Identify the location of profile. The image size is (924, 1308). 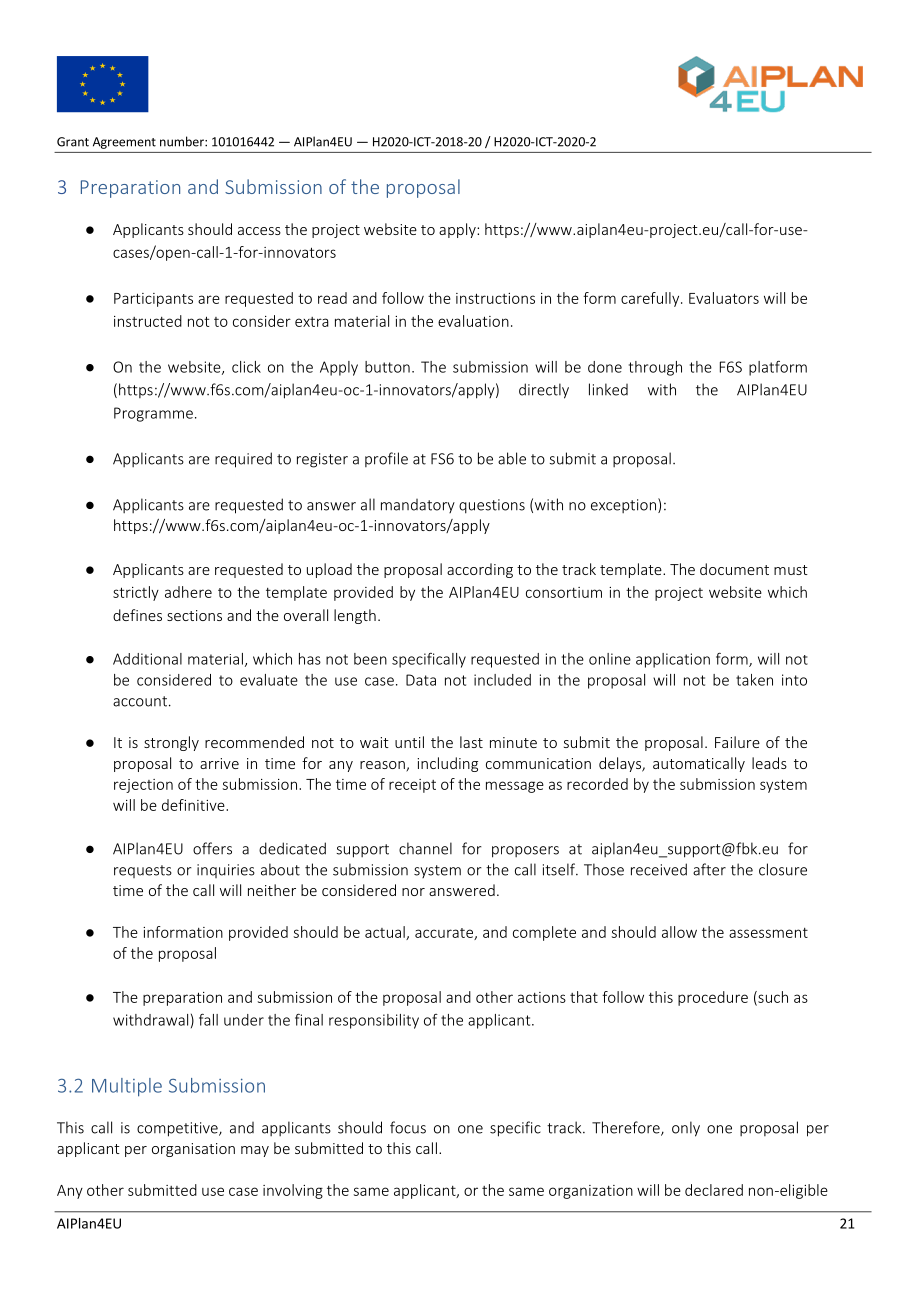
(386, 459).
